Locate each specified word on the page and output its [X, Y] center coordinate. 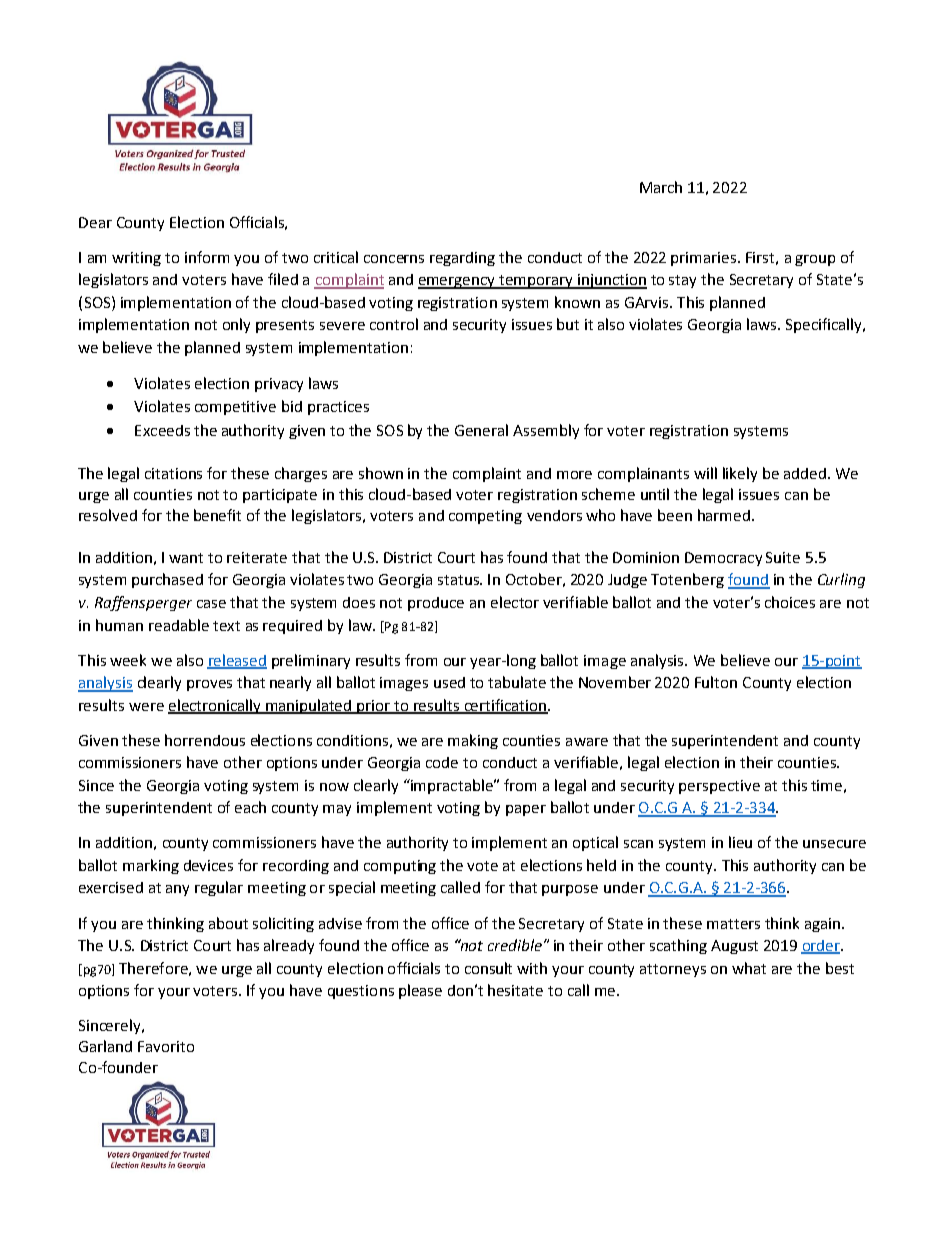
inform [207, 257]
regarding [462, 259]
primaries [705, 259]
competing [485, 517]
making [473, 741]
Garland [105, 1046]
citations [173, 473]
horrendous [205, 740]
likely [740, 474]
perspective [719, 787]
